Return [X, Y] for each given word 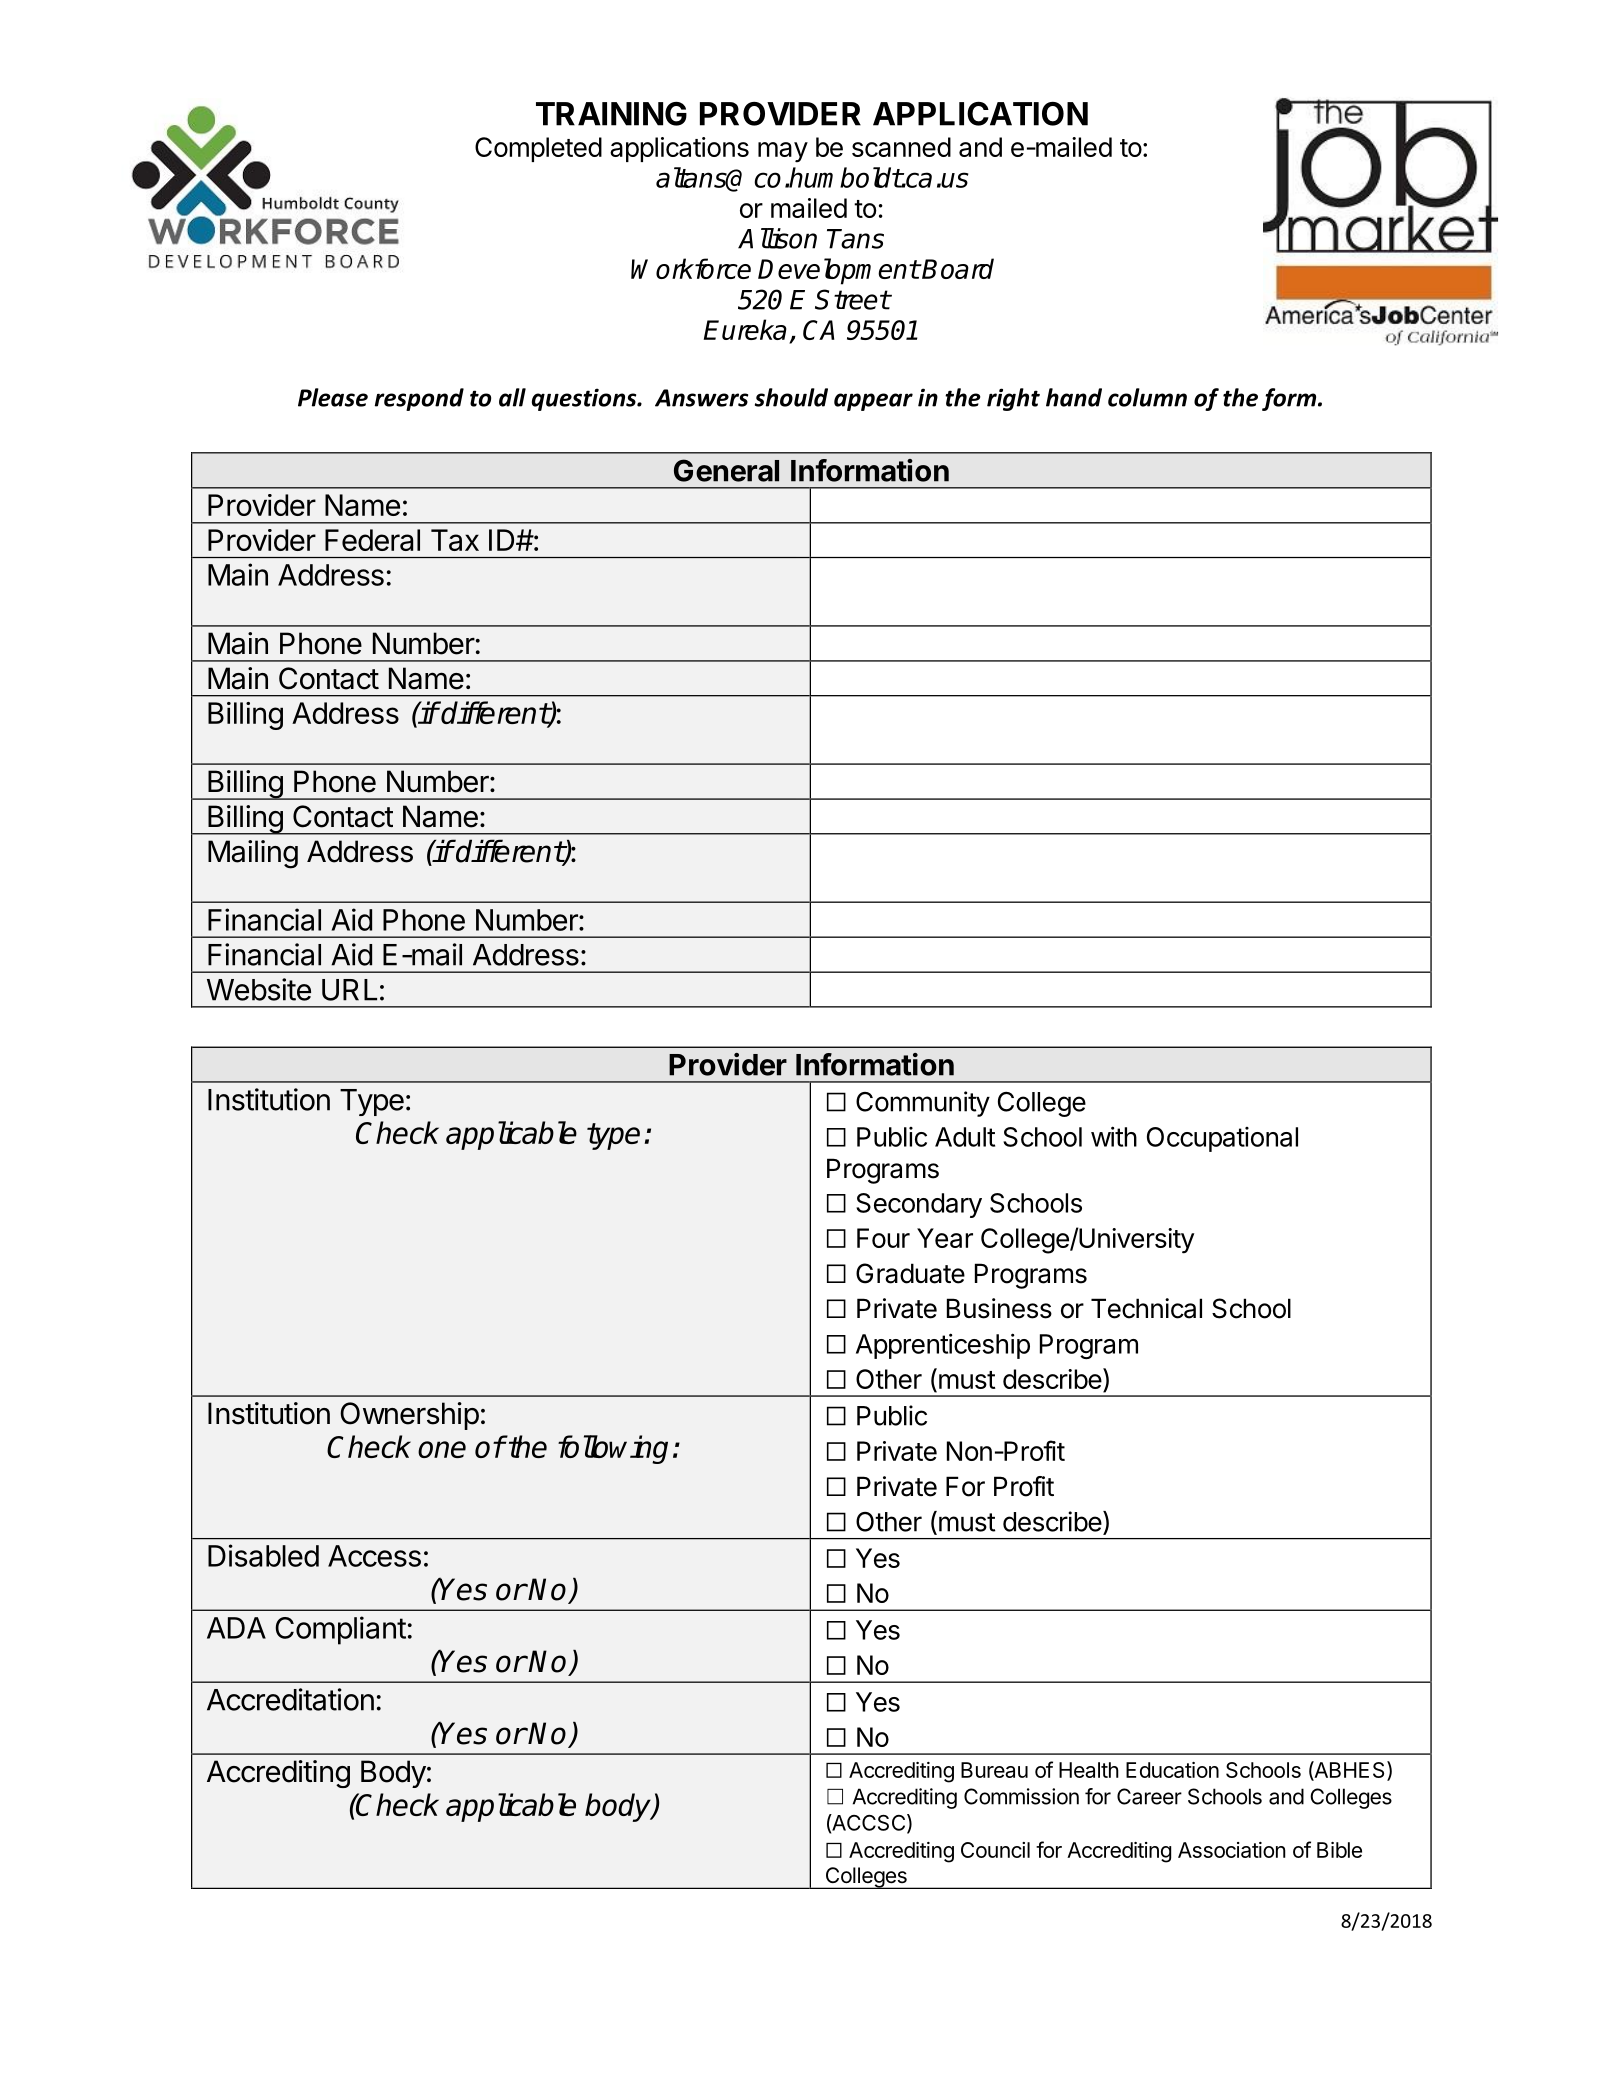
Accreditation [290, 1699]
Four [883, 1238]
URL [349, 990]
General [726, 470]
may [783, 152]
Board [957, 268]
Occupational [1222, 1139]
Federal [372, 540]
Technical [1146, 1308]
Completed [538, 149]
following [613, 1449]
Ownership [409, 1416]
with [1114, 1136]
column [1147, 397]
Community [923, 1104]
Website [259, 989]
